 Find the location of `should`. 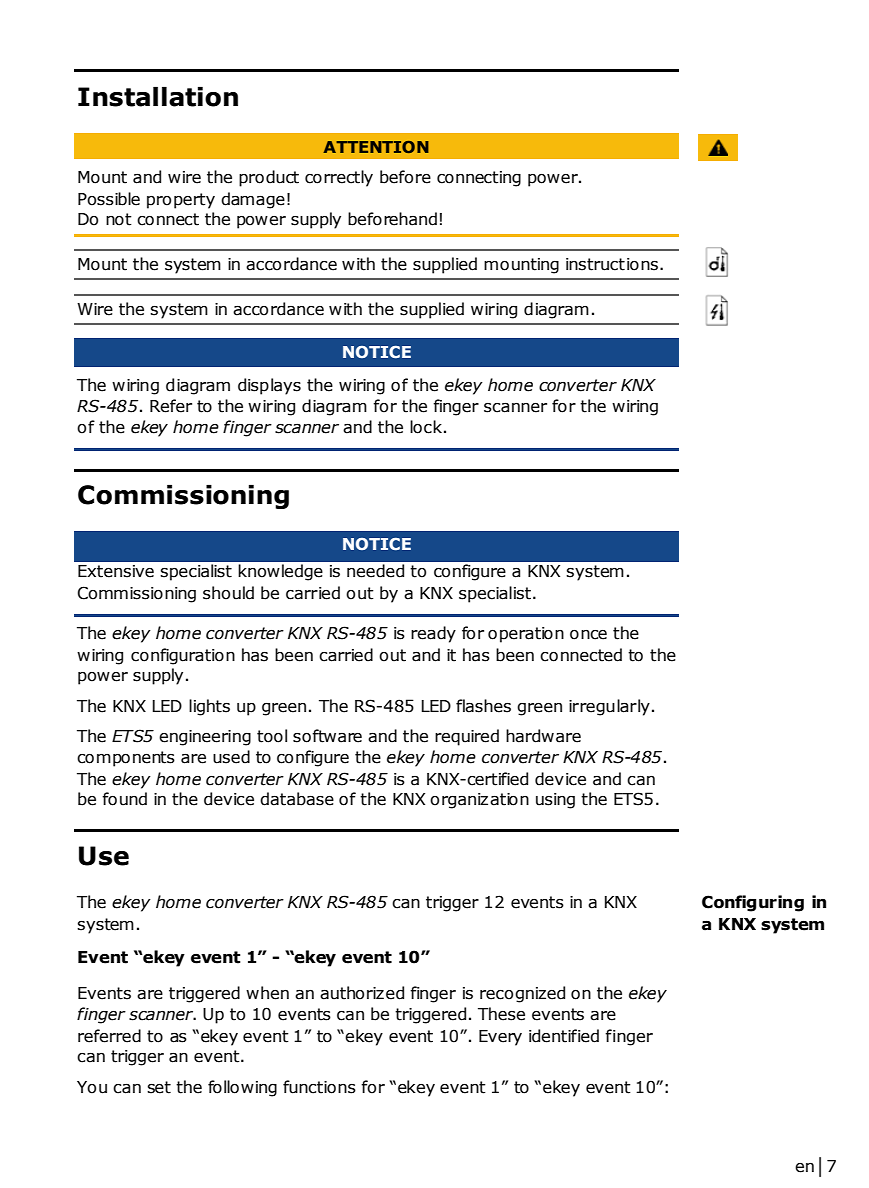

should is located at coordinates (228, 593).
